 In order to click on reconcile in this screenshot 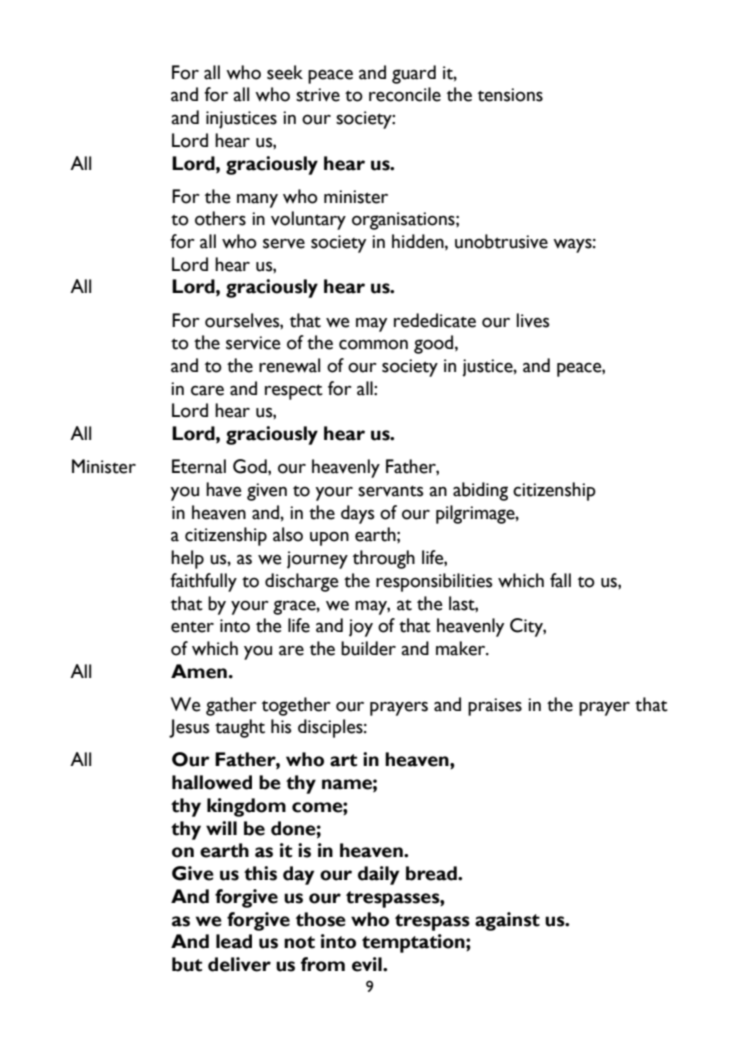, I will do `click(405, 94)`.
